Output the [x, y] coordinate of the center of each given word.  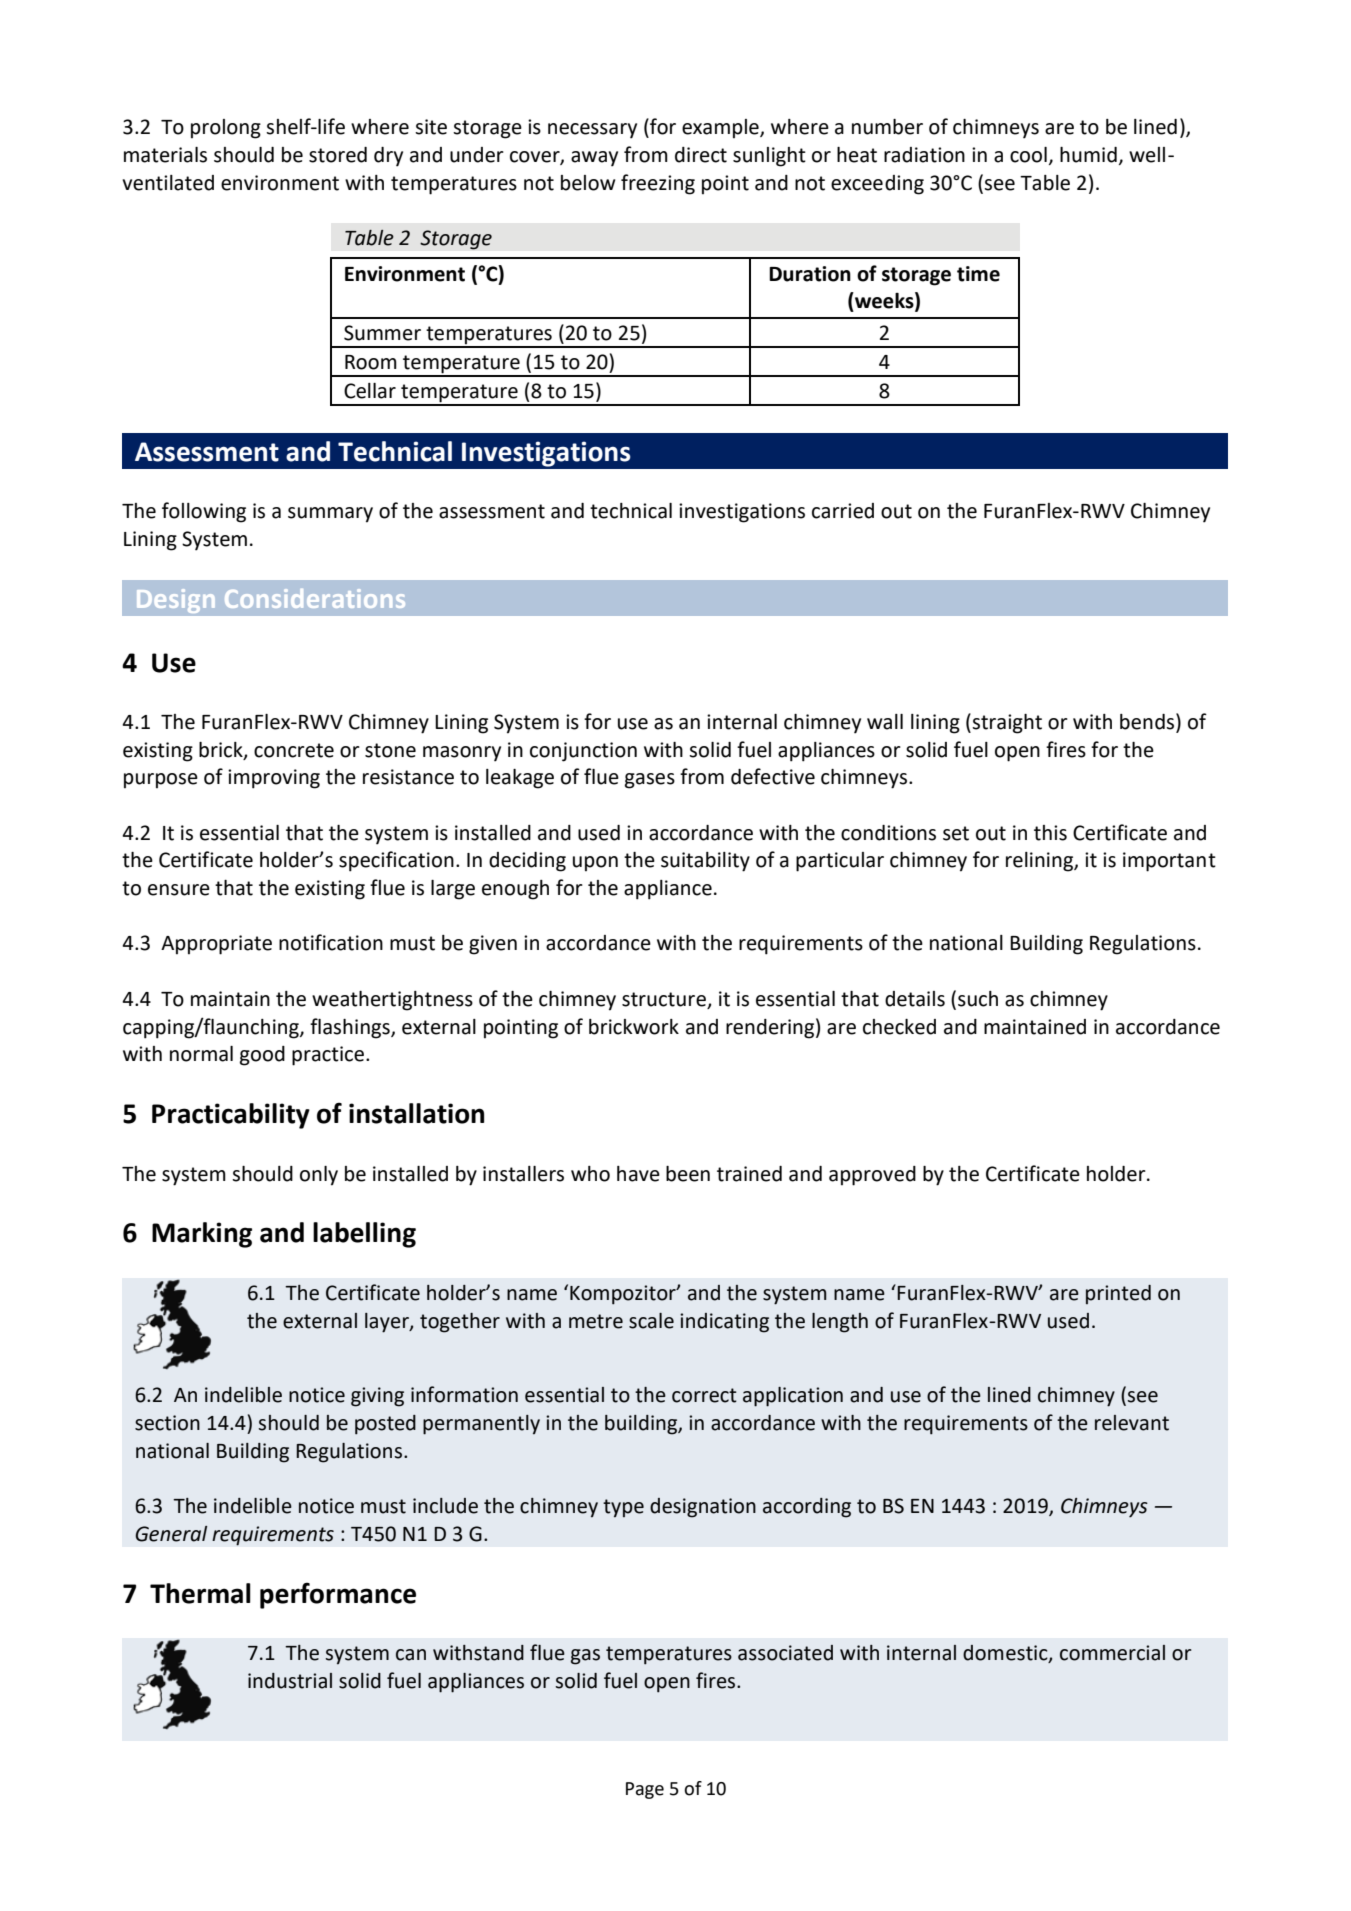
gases [650, 781]
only [319, 1176]
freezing [658, 184]
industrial [290, 1681]
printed [1118, 1294]
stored [338, 155]
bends [1148, 722]
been [688, 1174]
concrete [294, 750]
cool [1028, 155]
